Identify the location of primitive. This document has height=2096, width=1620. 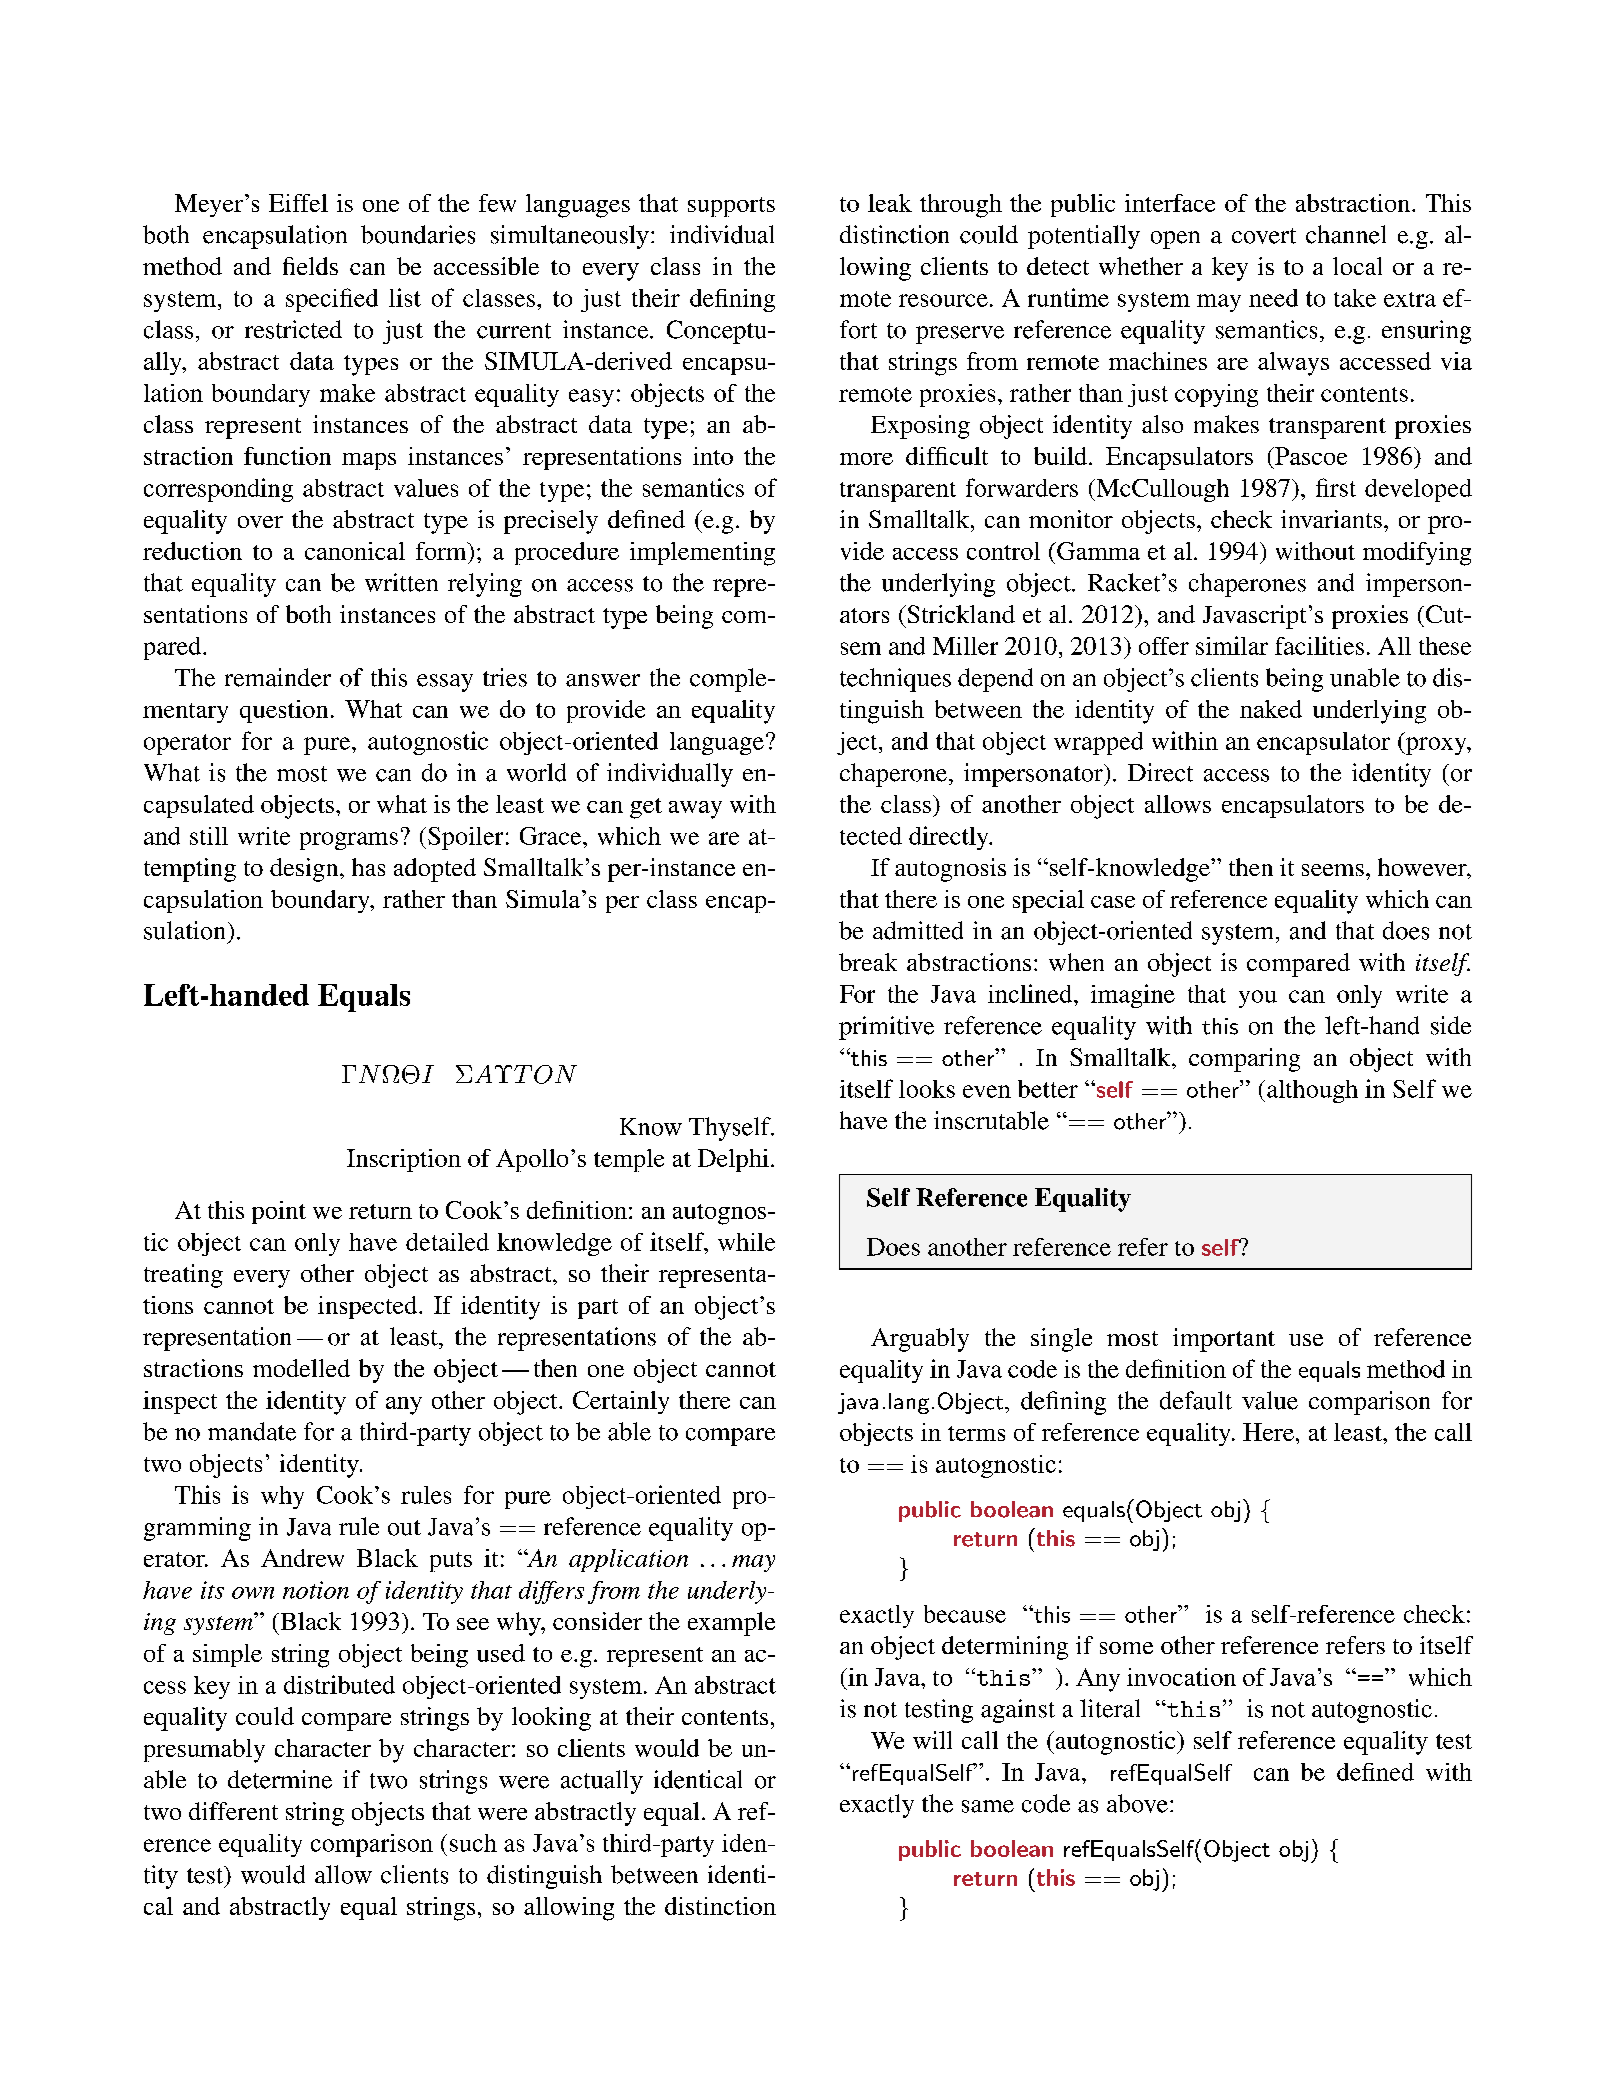
(886, 1028).
